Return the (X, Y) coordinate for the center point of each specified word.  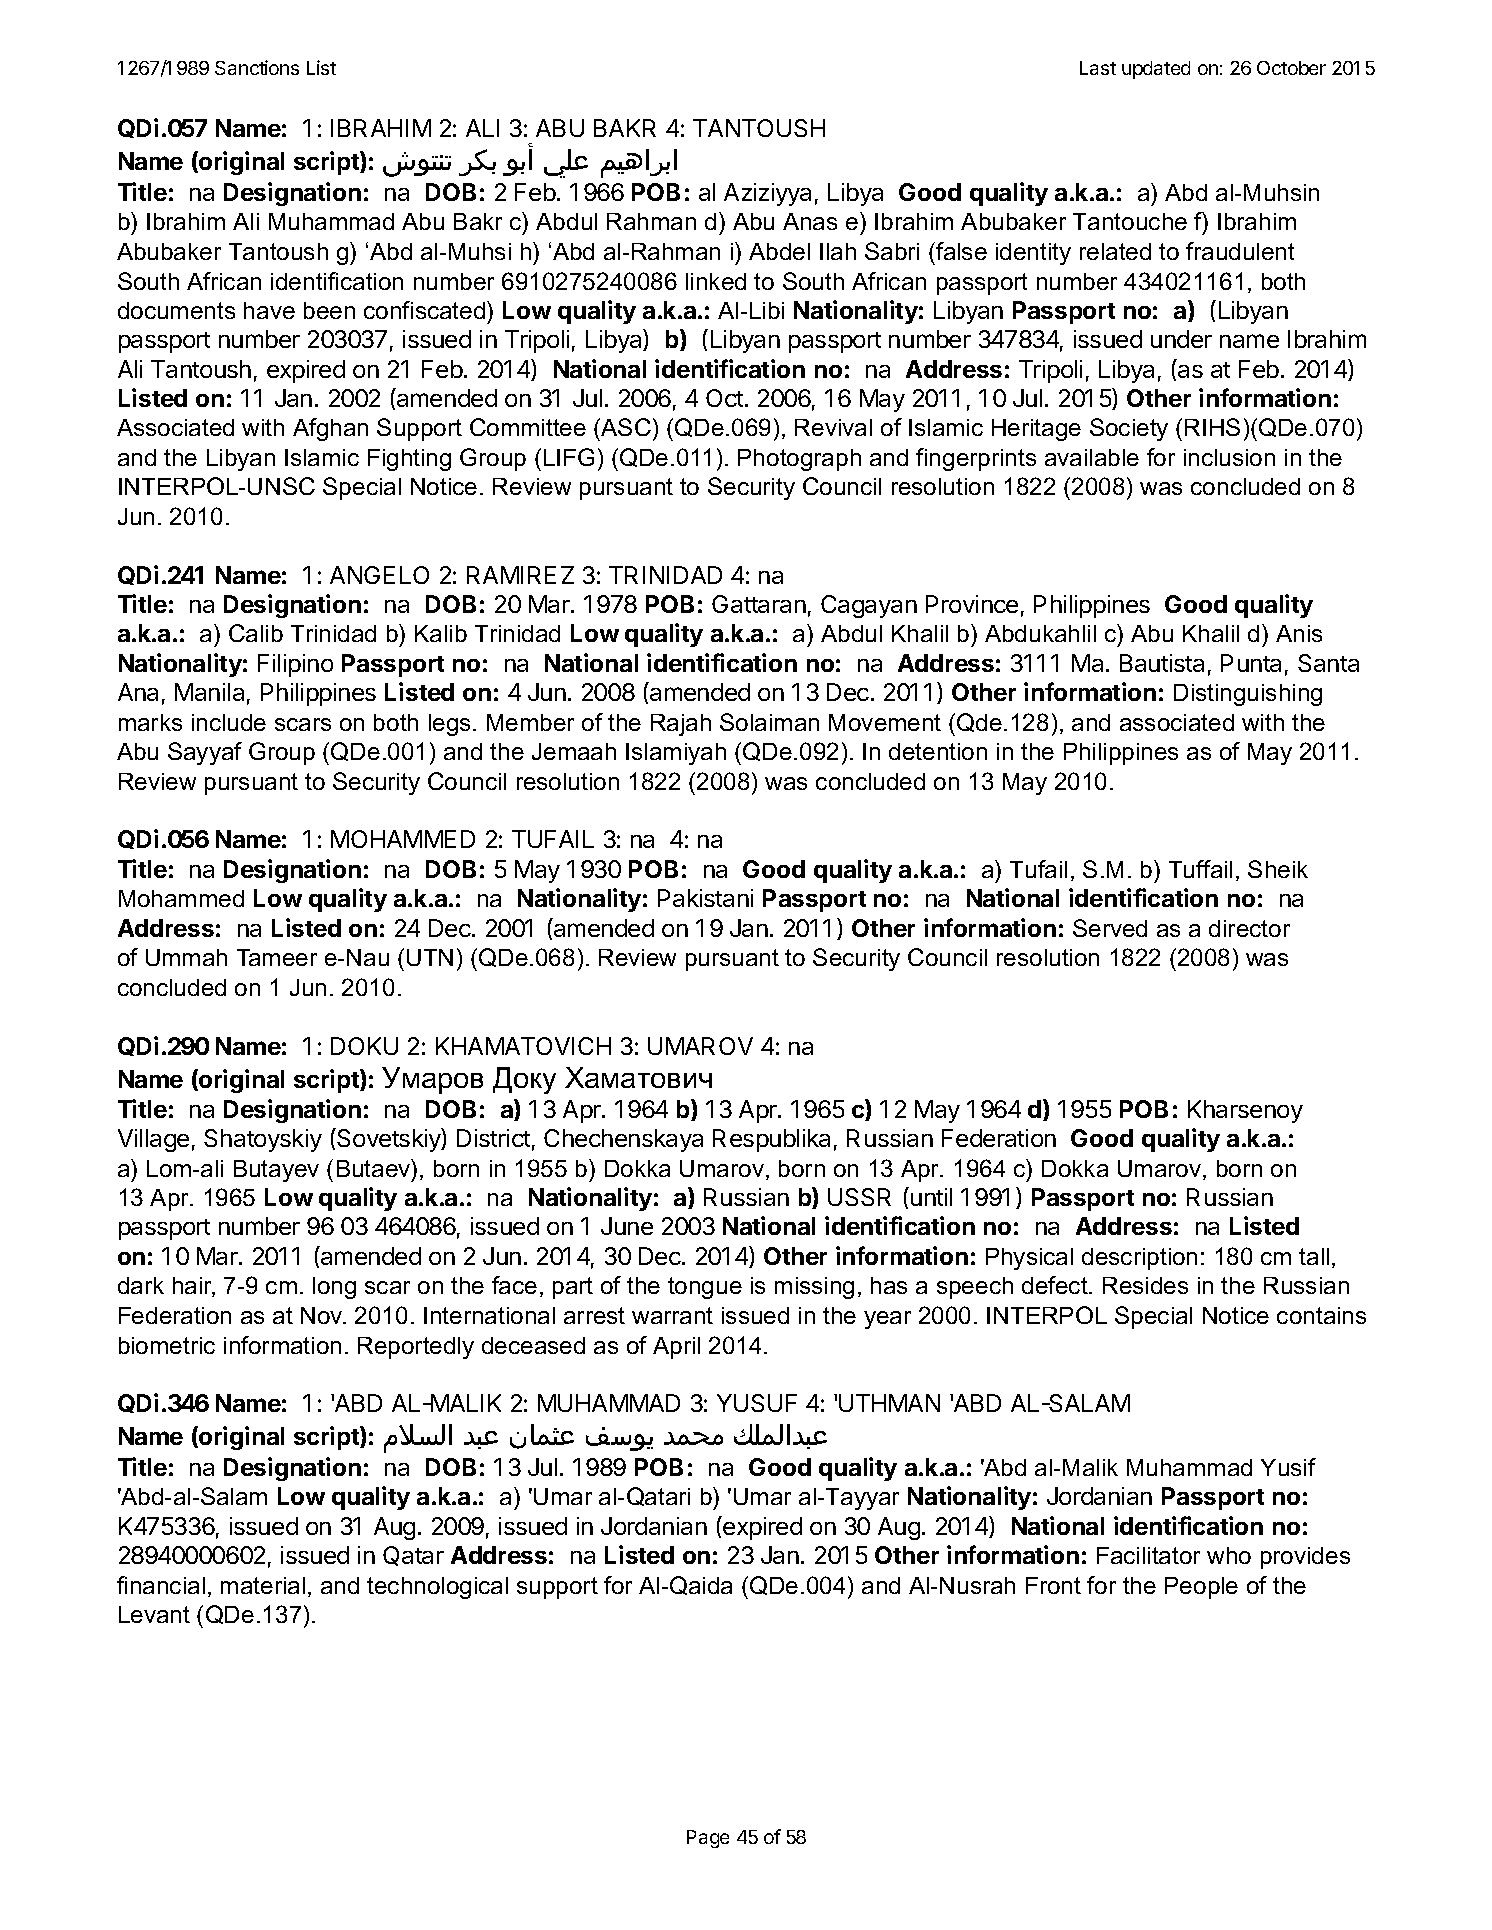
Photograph (799, 460)
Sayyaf (205, 753)
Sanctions (257, 67)
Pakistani (705, 898)
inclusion (1229, 457)
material (263, 1585)
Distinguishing (1248, 695)
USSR (859, 1197)
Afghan (330, 429)
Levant (154, 1614)
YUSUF (757, 1403)
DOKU (364, 1046)
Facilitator (1148, 1555)
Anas (810, 221)
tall (1314, 1256)
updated (1156, 70)
